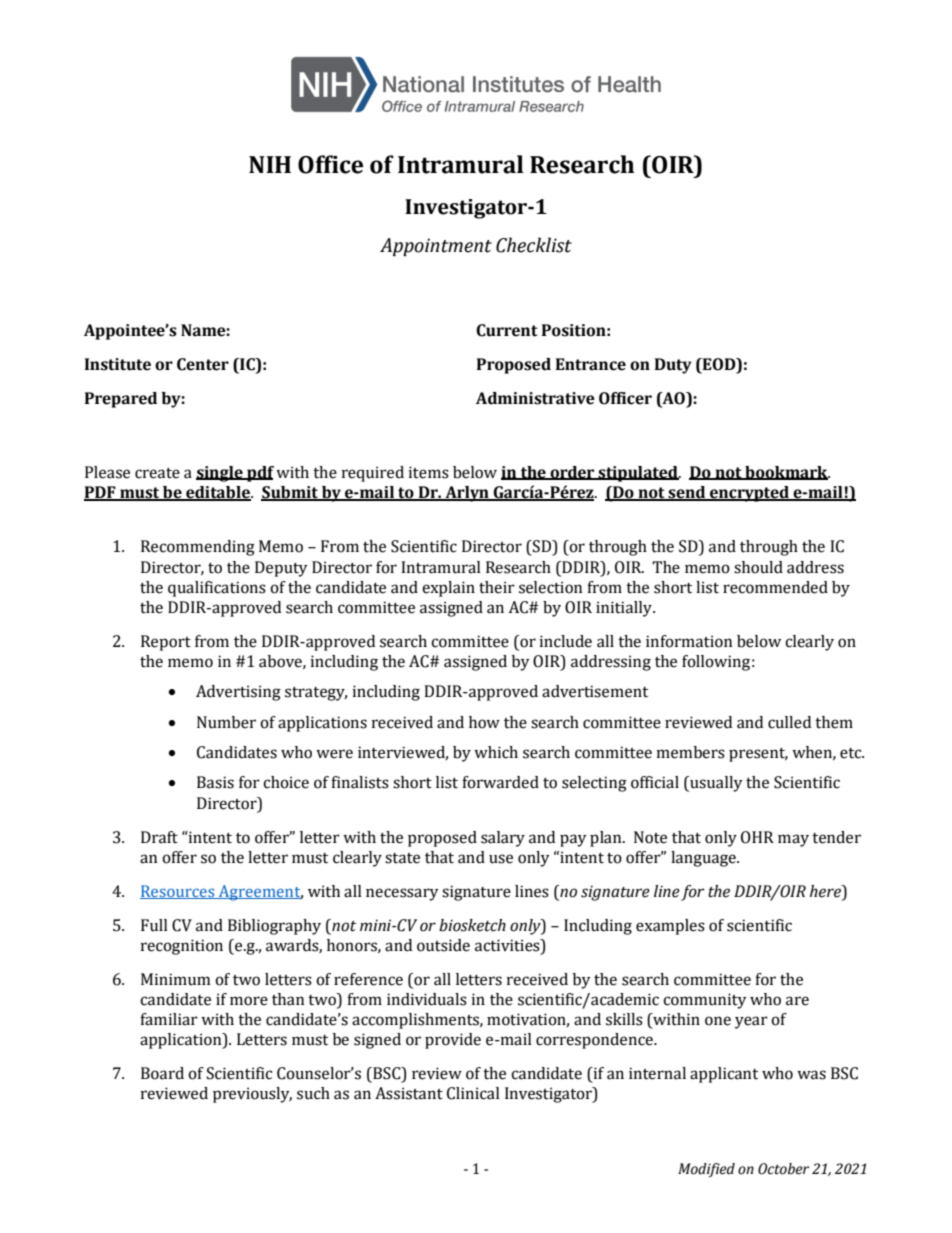 The width and height of the page is (952, 1233). Describe the element at coordinates (503, 839) in the page. I see `salary` at that location.
